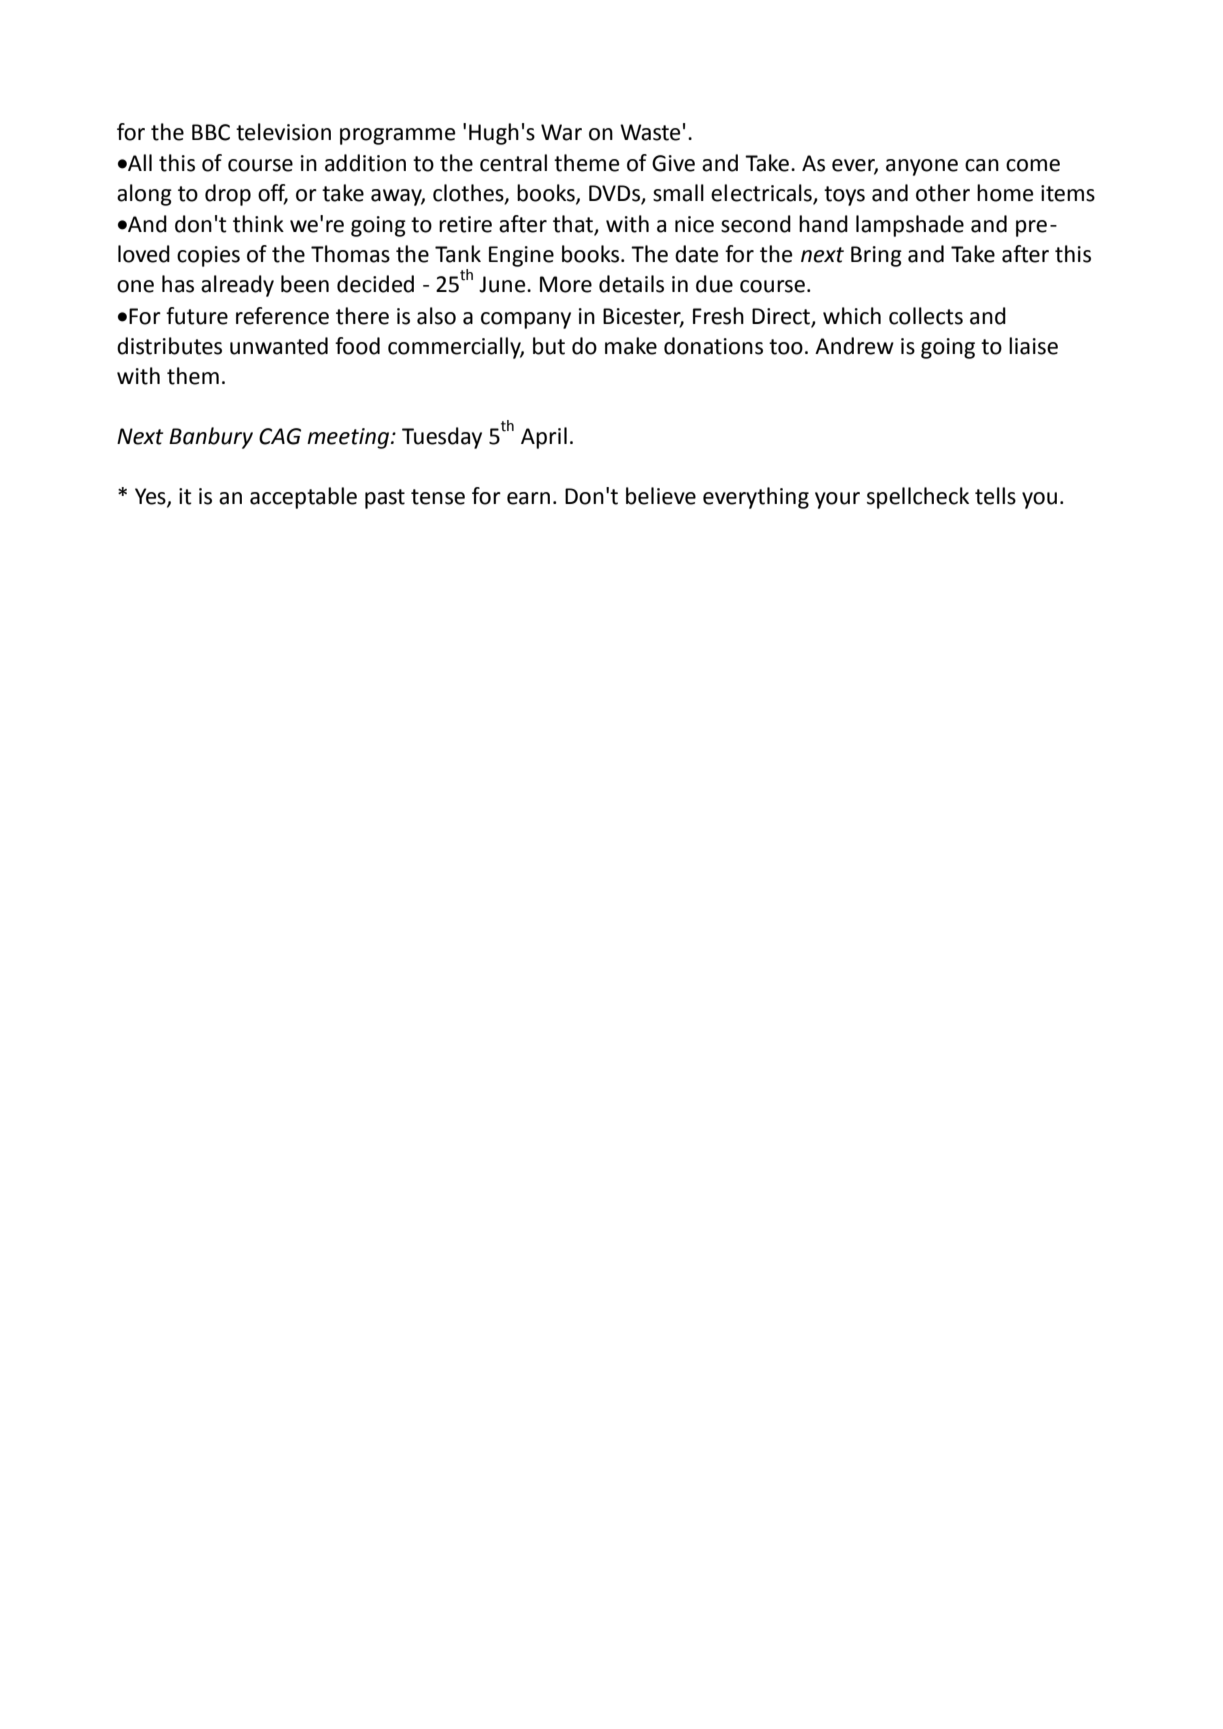 The image size is (1223, 1729). Describe the element at coordinates (526, 320) in the screenshot. I see `company` at that location.
